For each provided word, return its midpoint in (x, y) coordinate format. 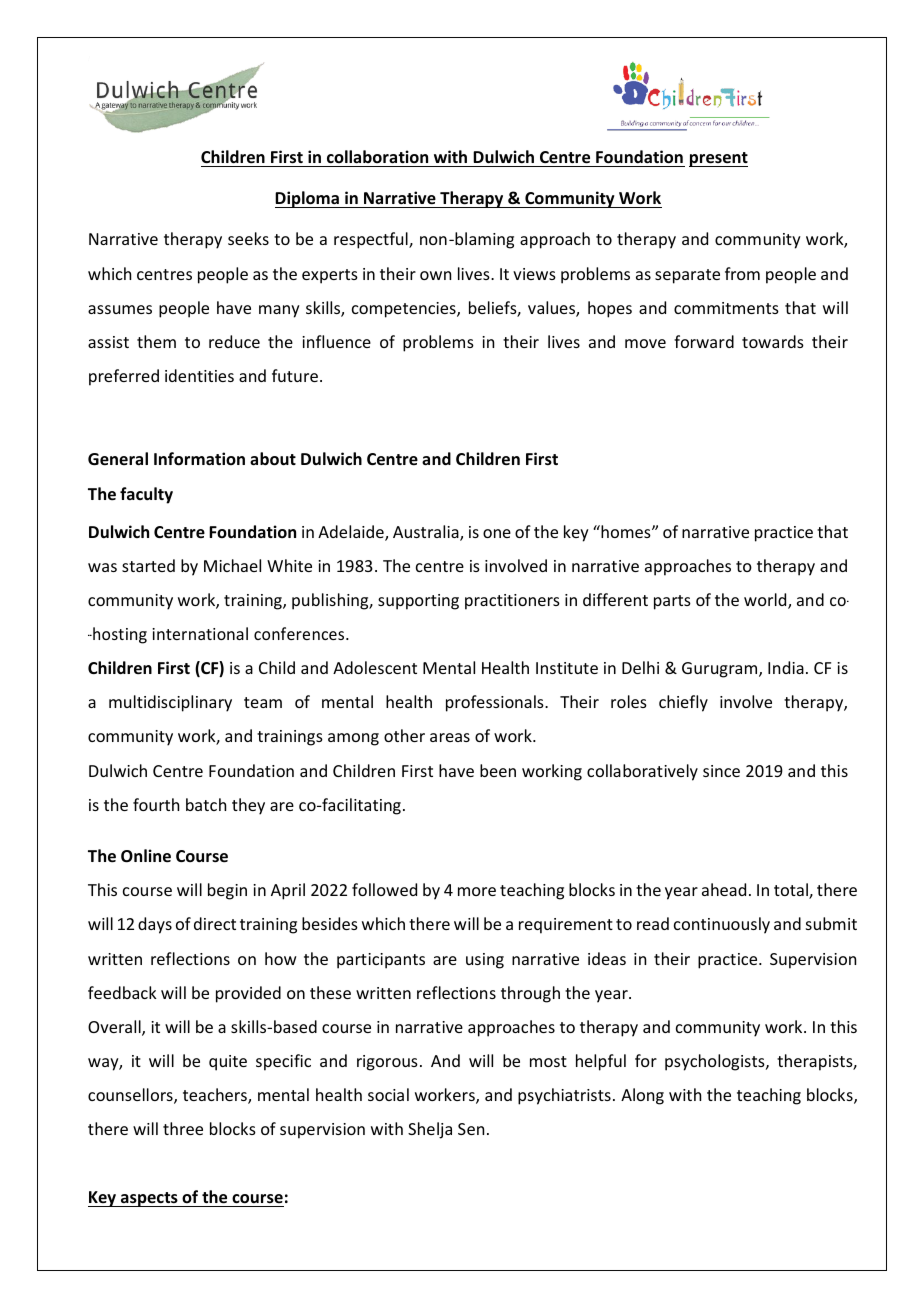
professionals (496, 703)
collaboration (377, 156)
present (718, 159)
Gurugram (721, 670)
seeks (248, 238)
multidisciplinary (170, 703)
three (183, 1128)
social (388, 1094)
